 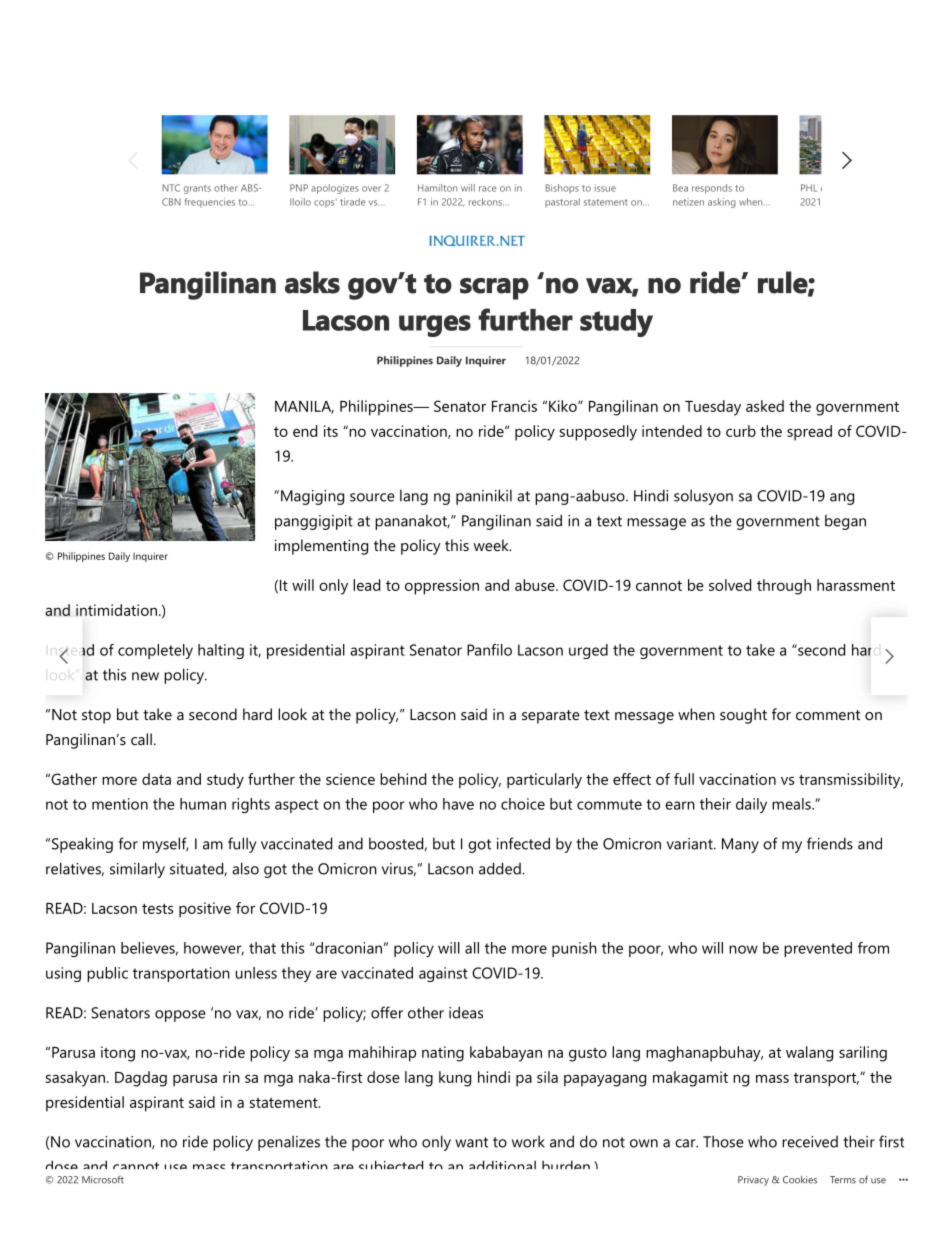 I want to click on week, so click(x=492, y=545).
